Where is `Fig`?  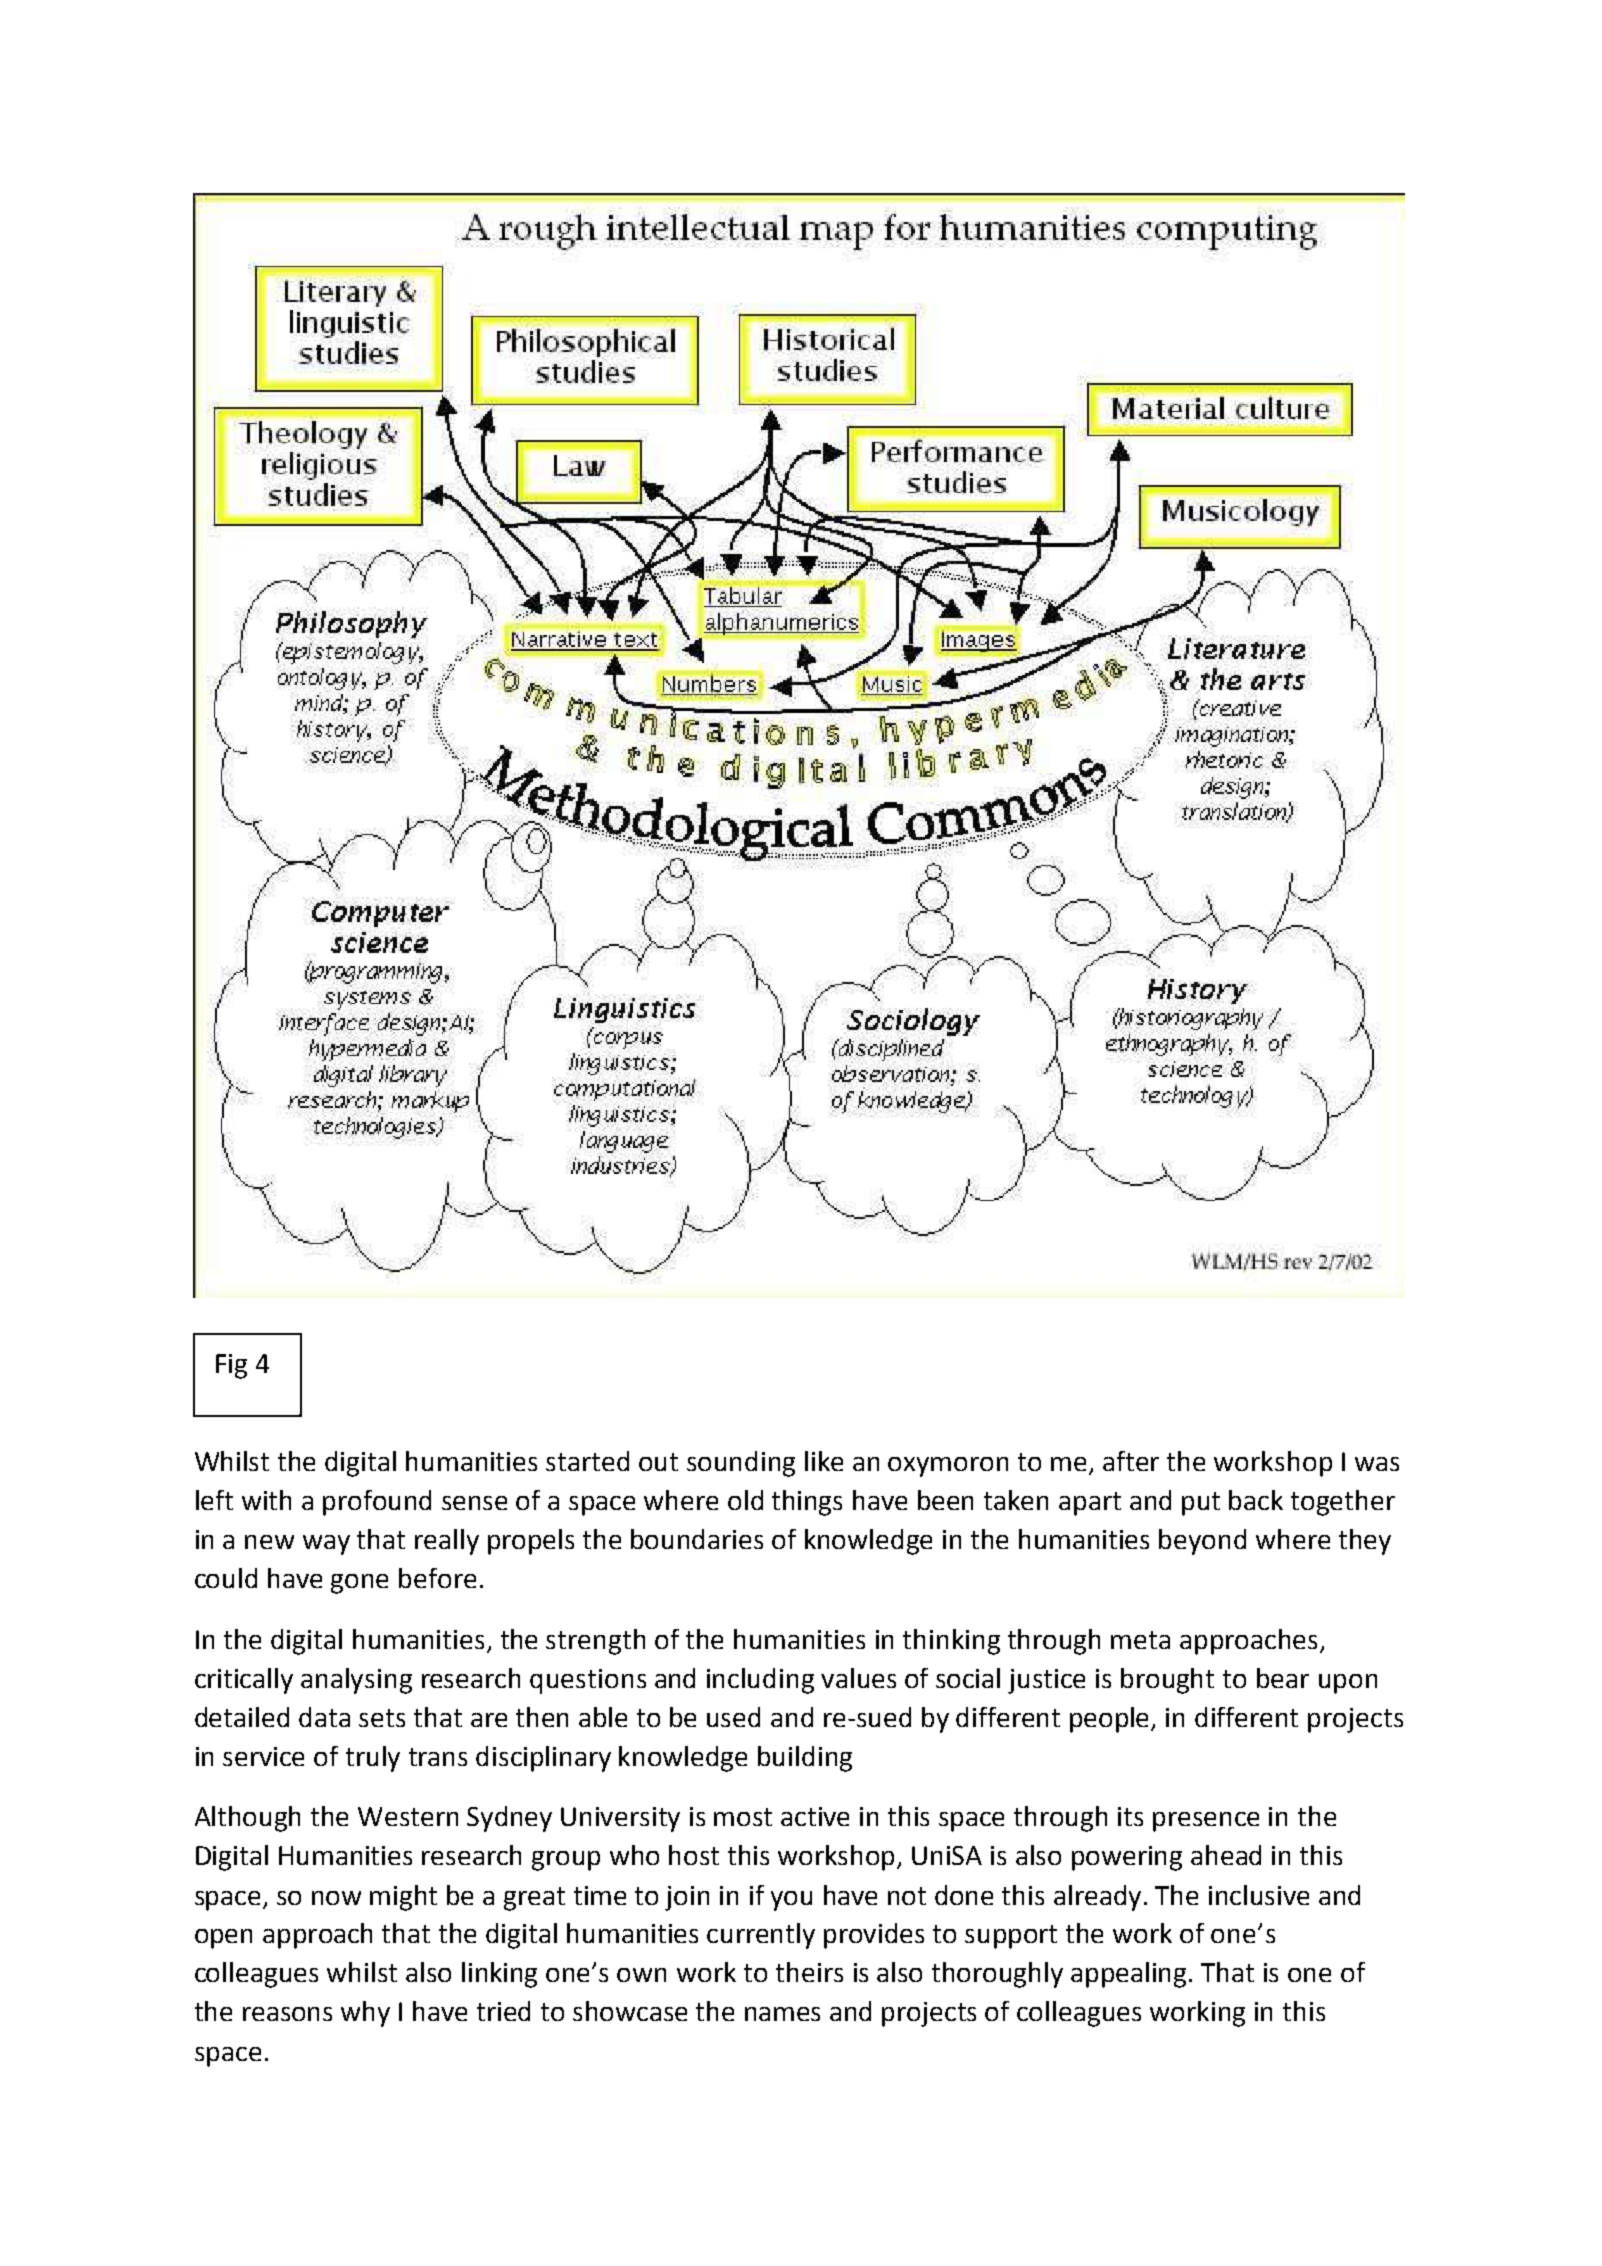
Fig is located at coordinates (231, 1366).
